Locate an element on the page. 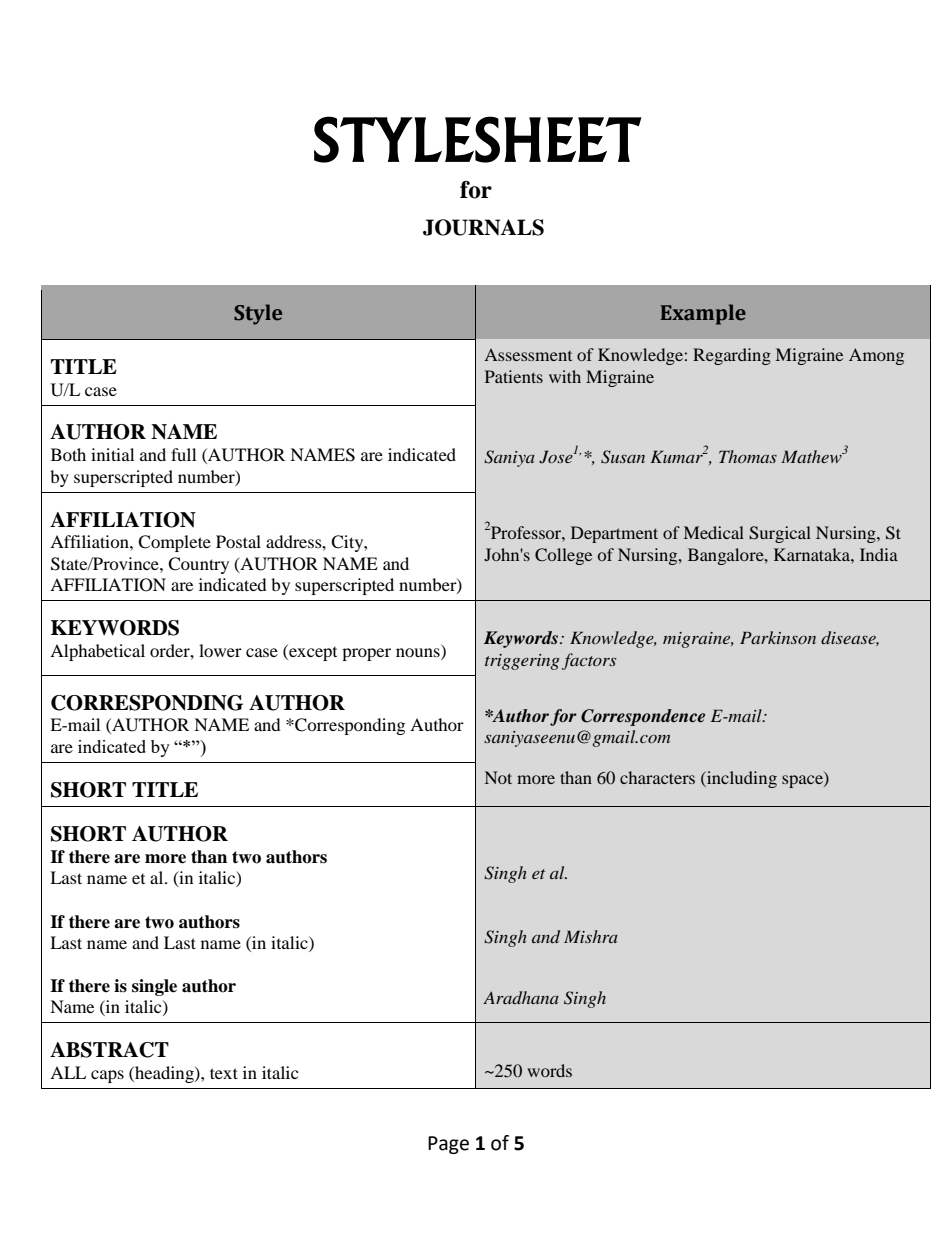  single is located at coordinates (154, 987).
